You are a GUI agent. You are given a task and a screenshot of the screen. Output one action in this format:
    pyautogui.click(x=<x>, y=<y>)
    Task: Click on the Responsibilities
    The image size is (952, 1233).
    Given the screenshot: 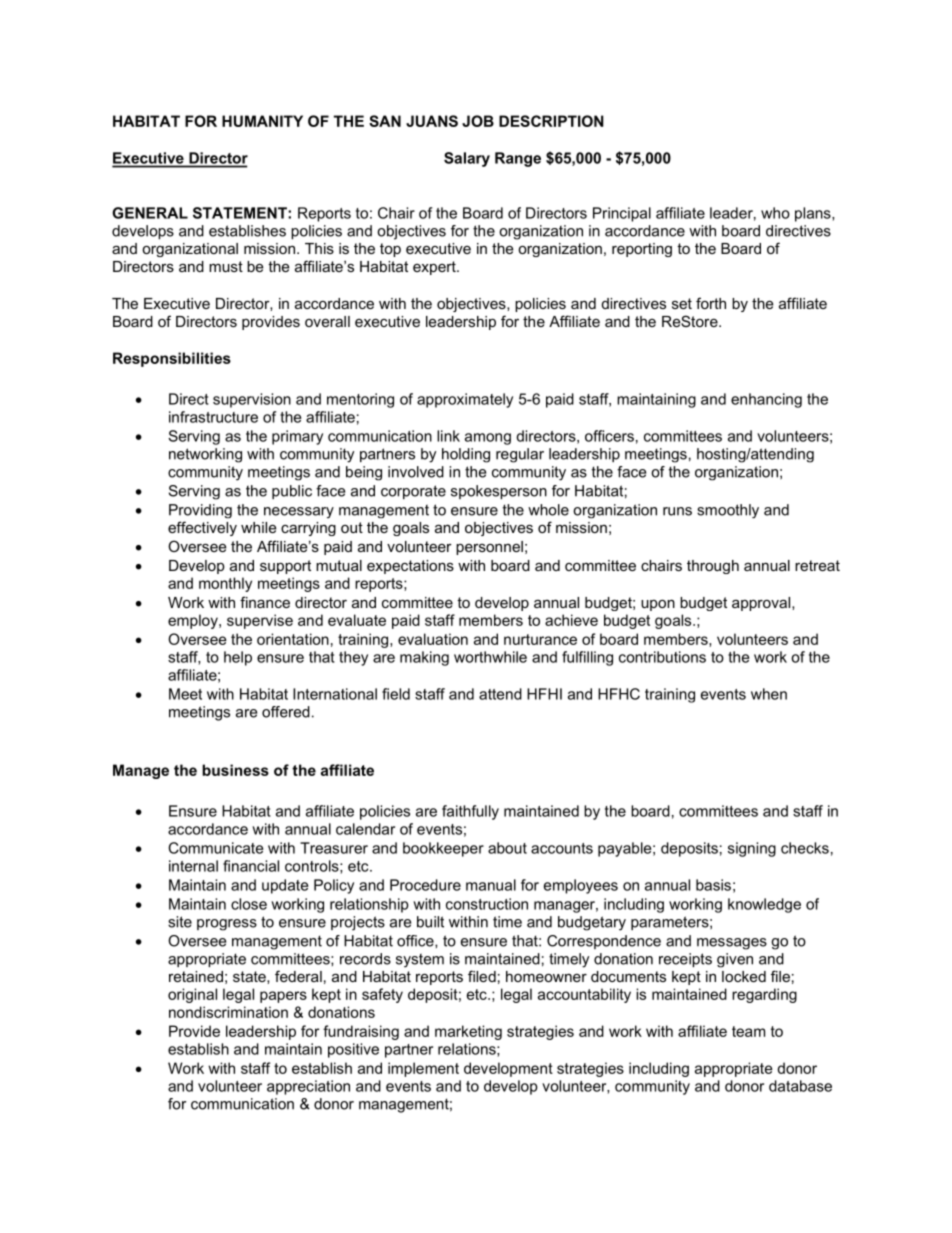 What is the action you would take?
    pyautogui.click(x=172, y=359)
